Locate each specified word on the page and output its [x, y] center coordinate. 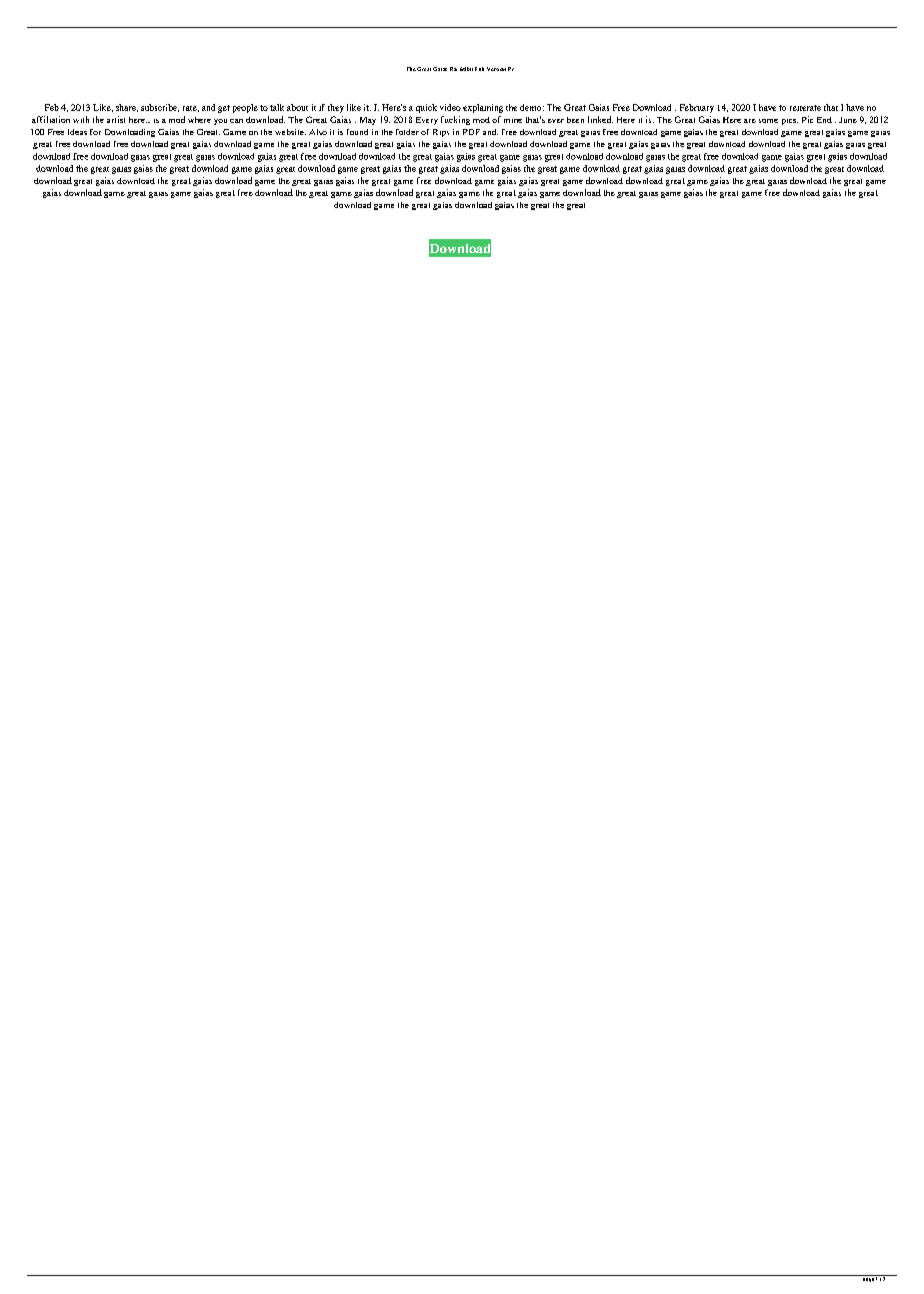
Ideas [77, 132]
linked [600, 119]
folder [407, 132]
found [357, 132]
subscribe [160, 108]
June [848, 120]
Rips [441, 133]
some [768, 121]
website [290, 132]
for [95, 132]
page [868, 1280]
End [824, 120]
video [450, 107]
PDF [471, 132]
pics [790, 122]
